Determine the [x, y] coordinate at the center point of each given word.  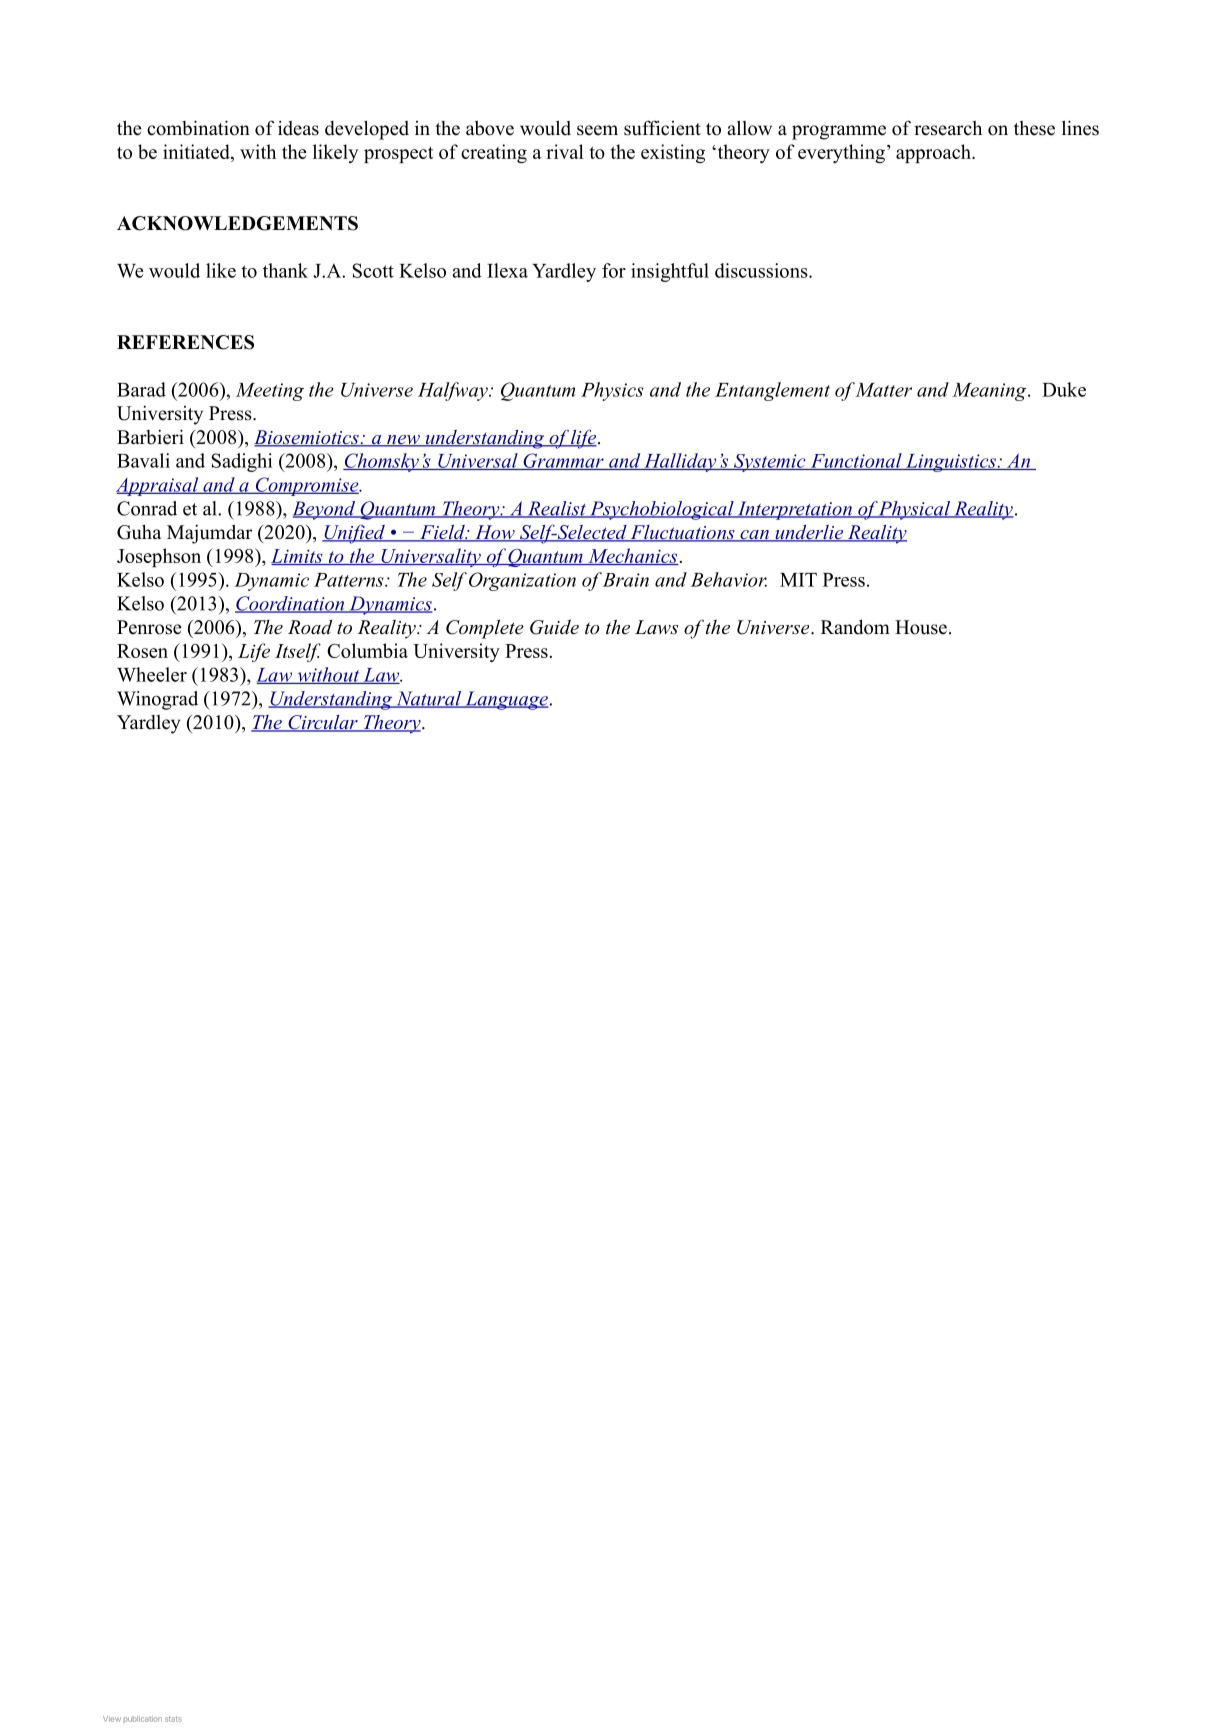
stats [173, 1719]
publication [143, 1719]
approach [934, 153]
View [112, 1719]
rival [565, 151]
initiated [197, 153]
